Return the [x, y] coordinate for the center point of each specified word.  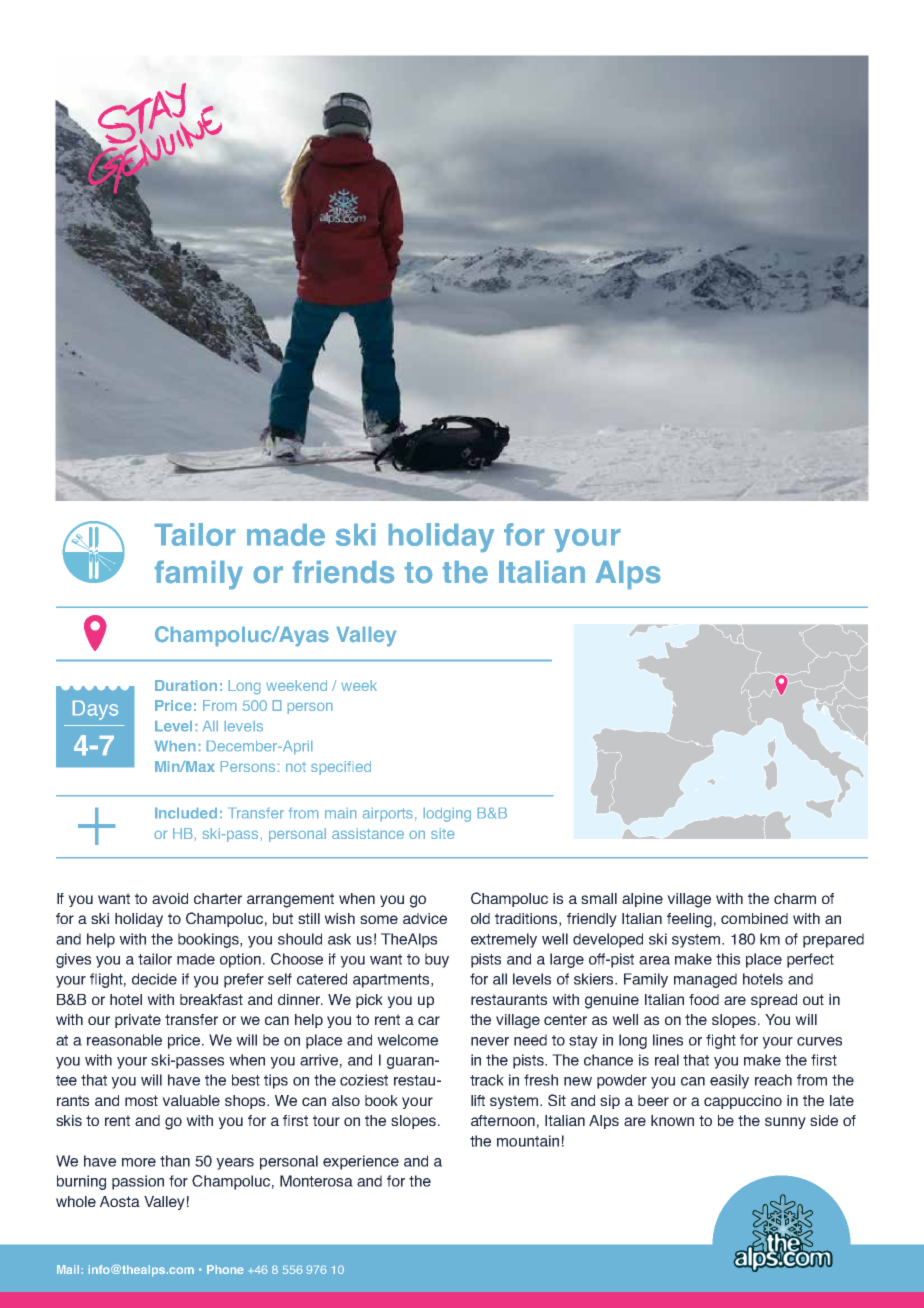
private [138, 1021]
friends [343, 572]
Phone [225, 1269]
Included [186, 813]
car [429, 1020]
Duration [186, 685]
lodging [447, 815]
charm [795, 898]
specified [341, 768]
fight [721, 1041]
